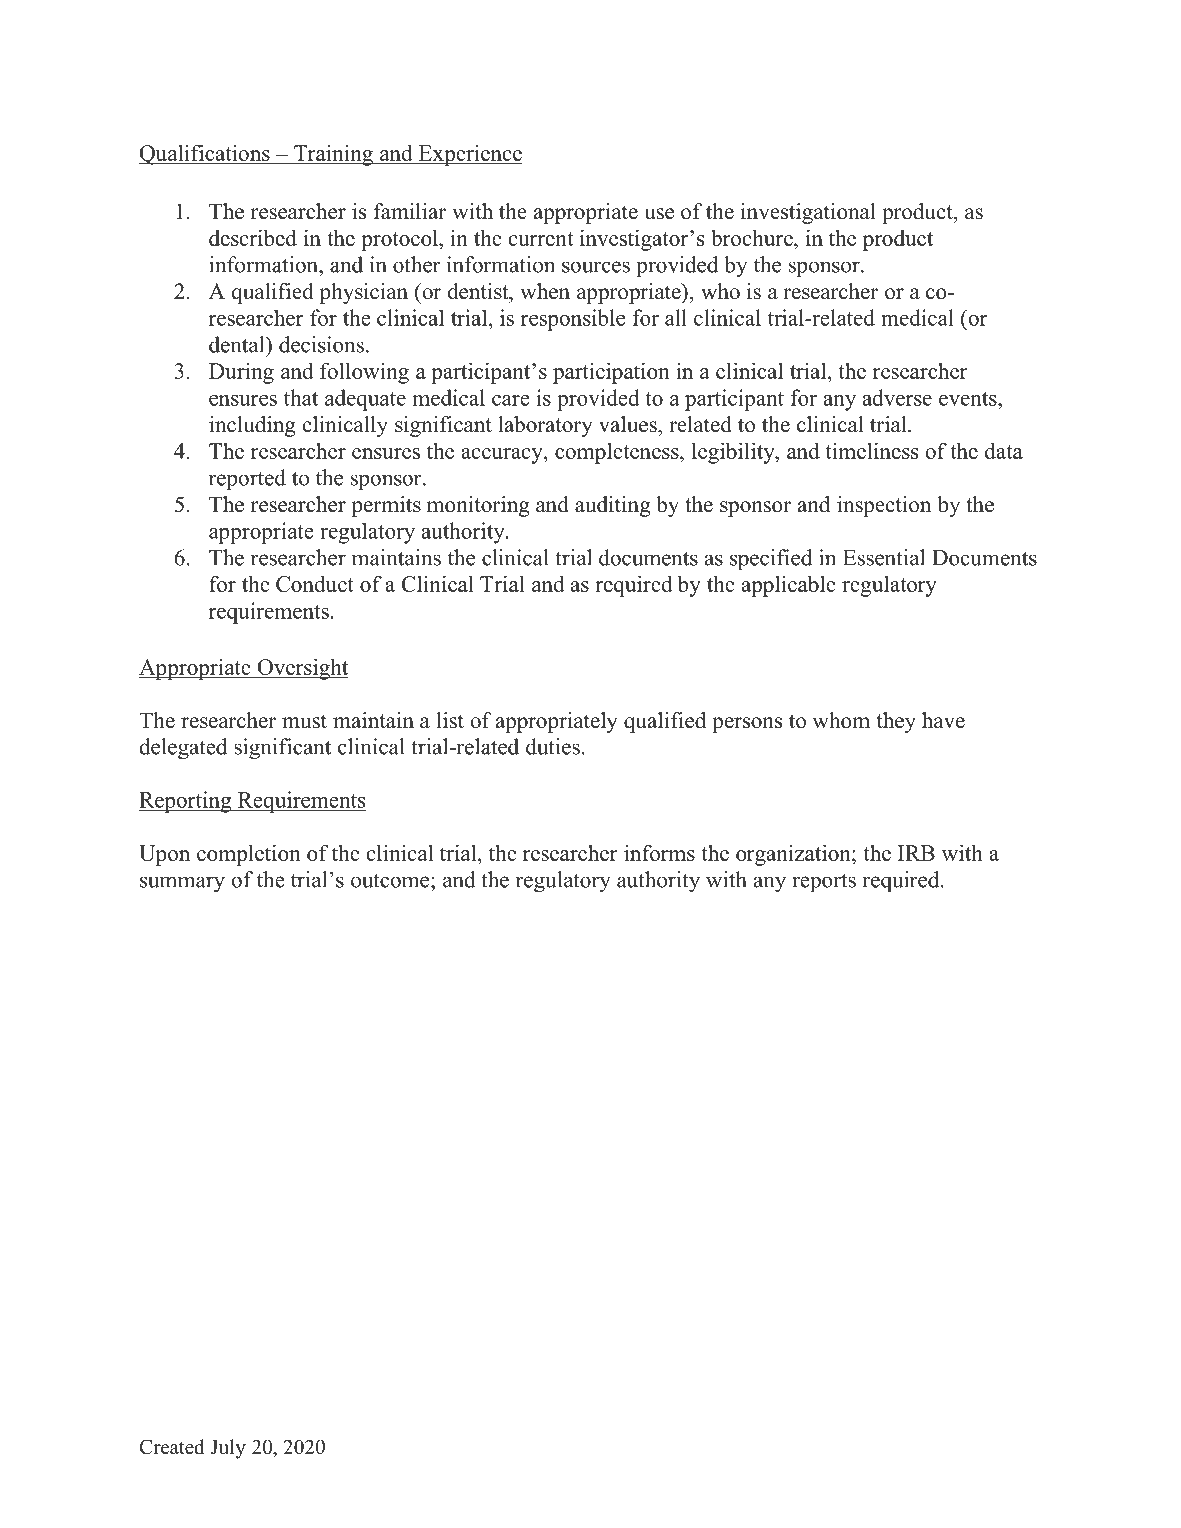 Image resolution: width=1181 pixels, height=1528 pixels. What do you see at coordinates (553, 746) in the document?
I see `duties` at bounding box center [553, 746].
